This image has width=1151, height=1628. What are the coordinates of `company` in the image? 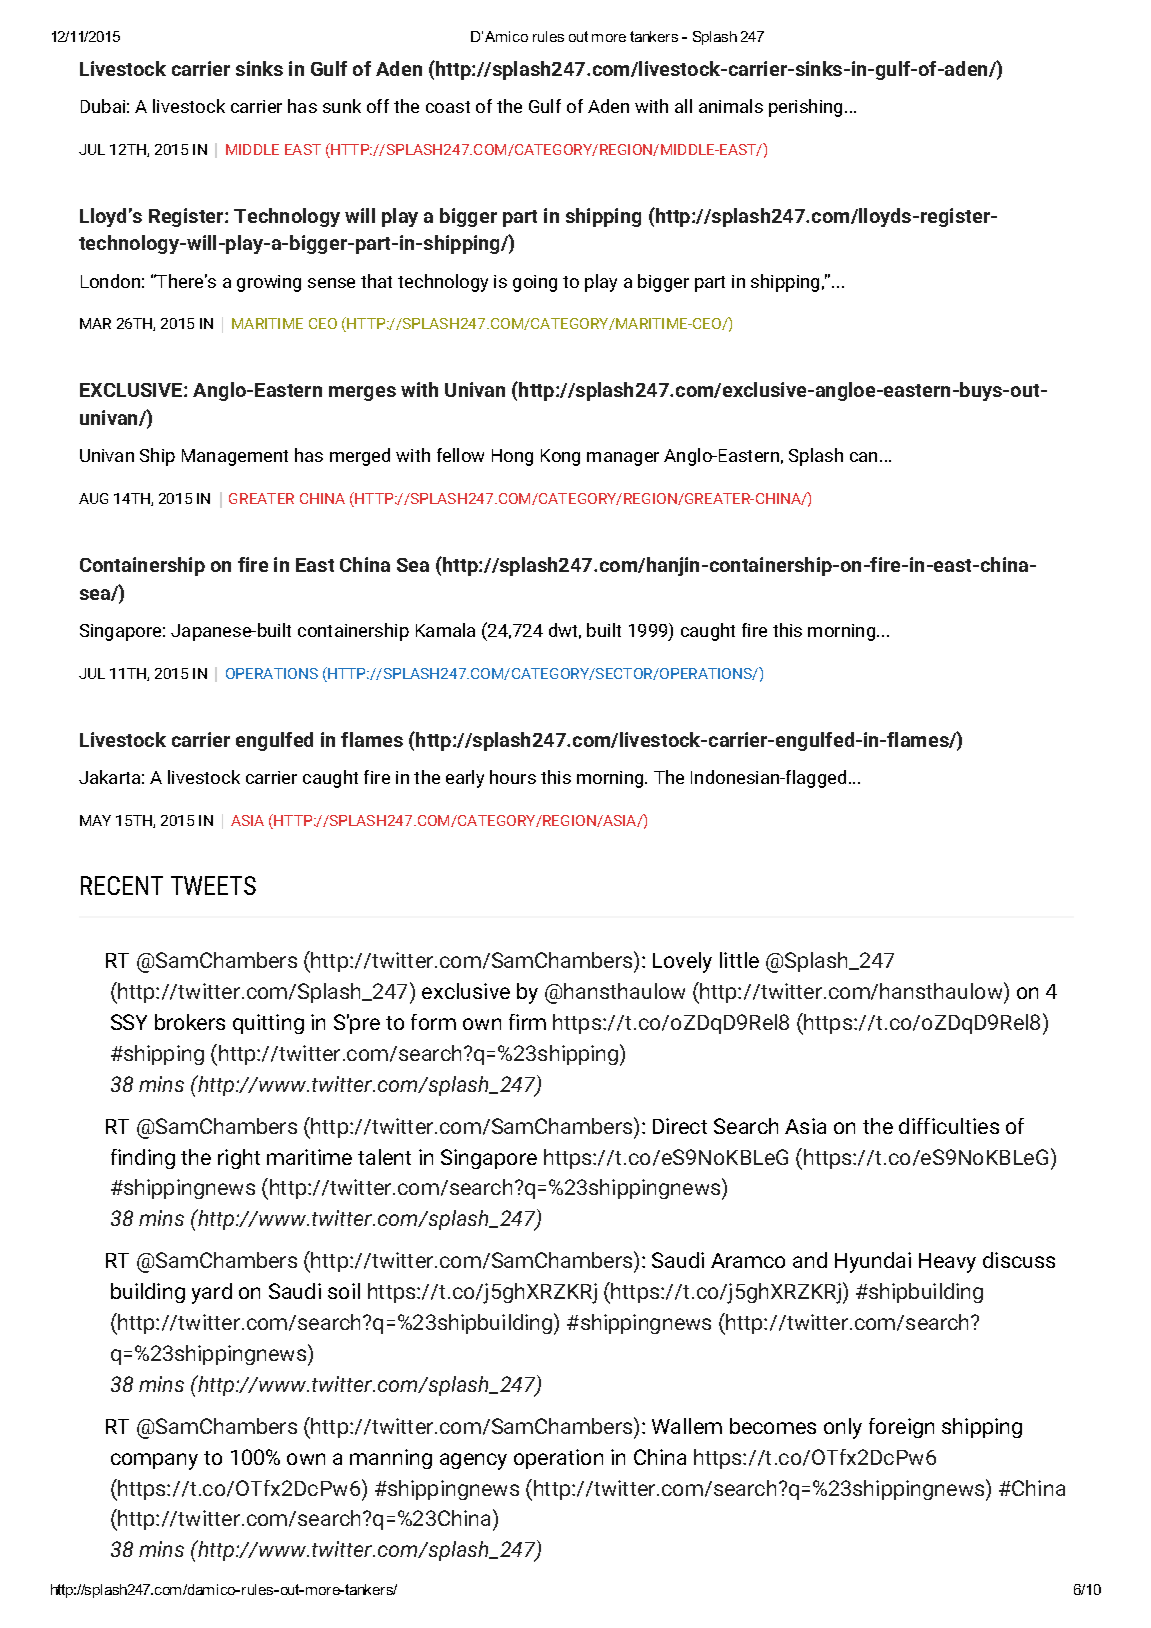 It's located at (154, 1461).
